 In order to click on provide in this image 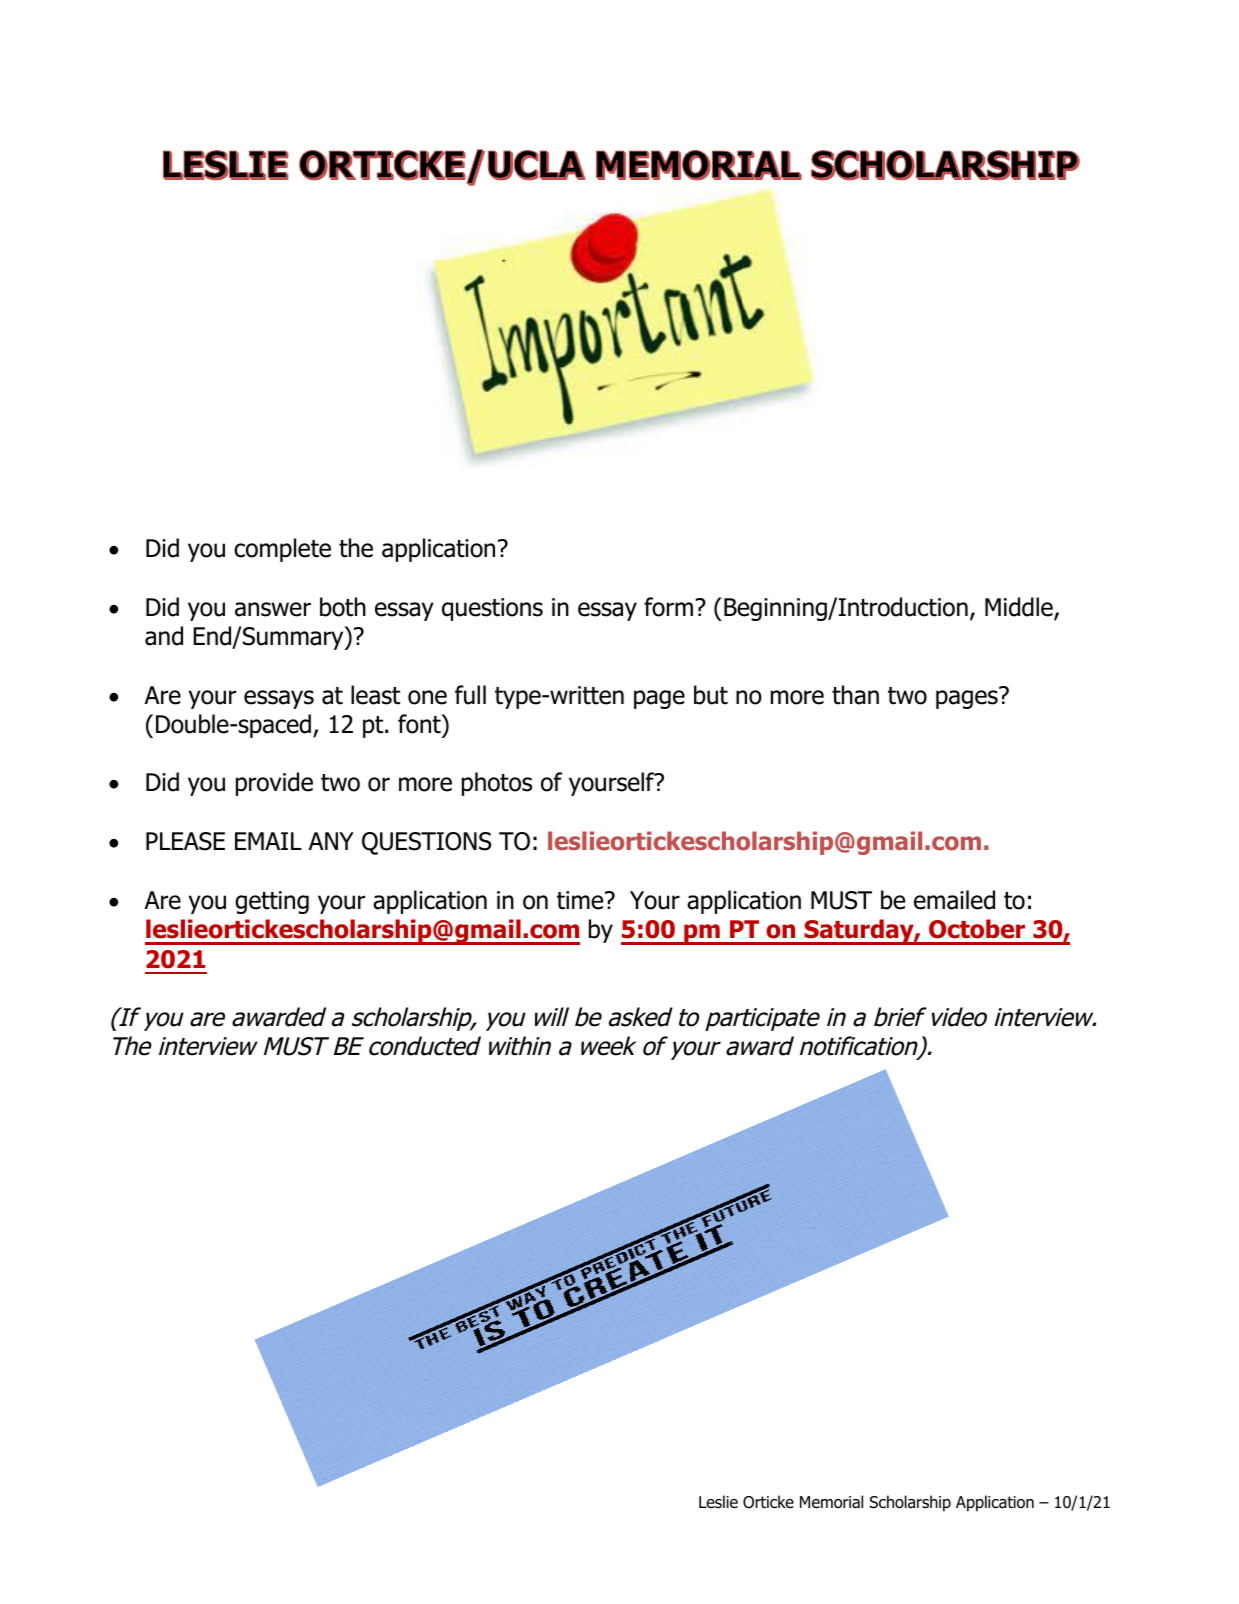, I will do `click(274, 784)`.
